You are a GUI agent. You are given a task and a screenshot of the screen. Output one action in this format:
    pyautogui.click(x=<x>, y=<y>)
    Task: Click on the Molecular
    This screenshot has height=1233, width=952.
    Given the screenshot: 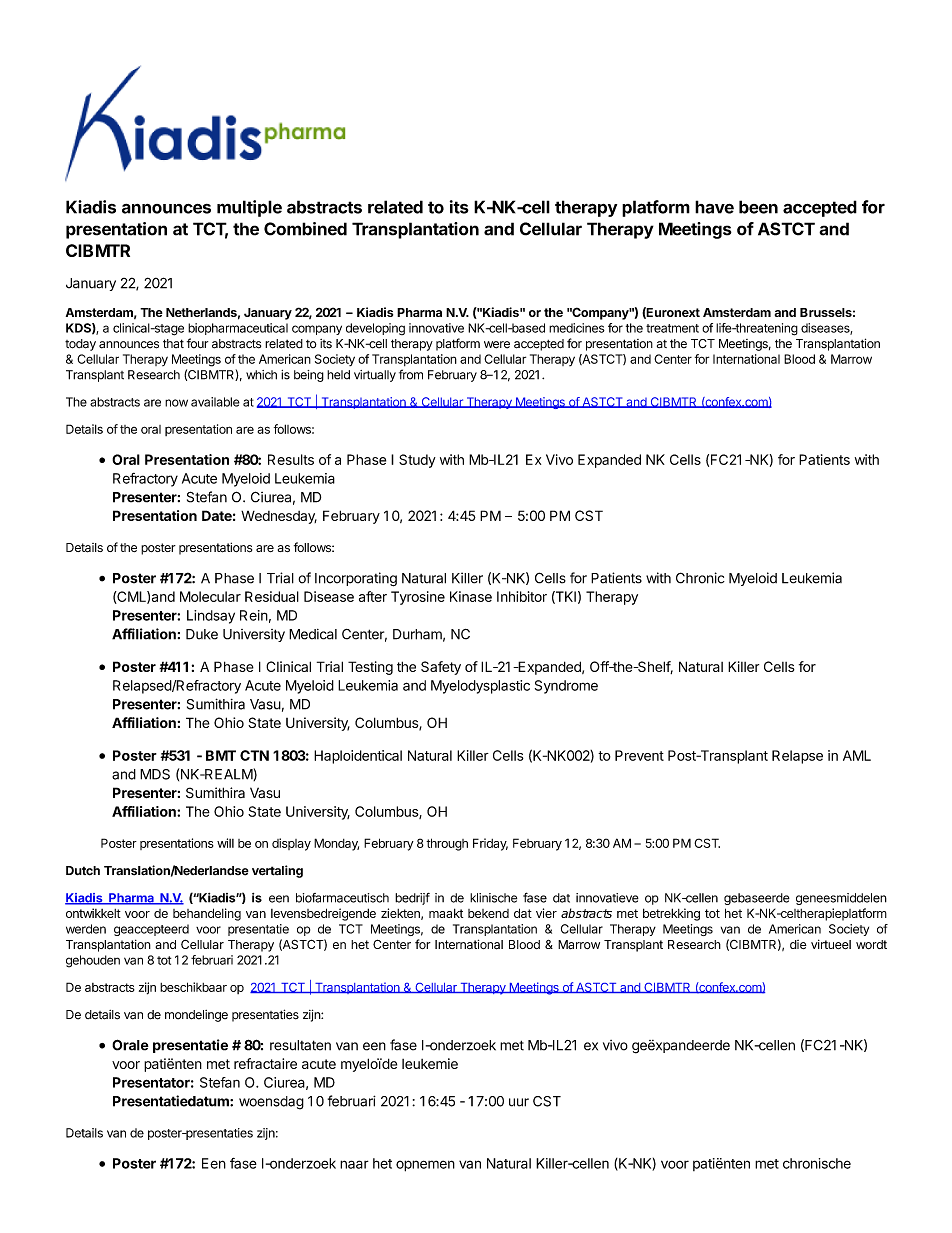 What is the action you would take?
    pyautogui.click(x=210, y=596)
